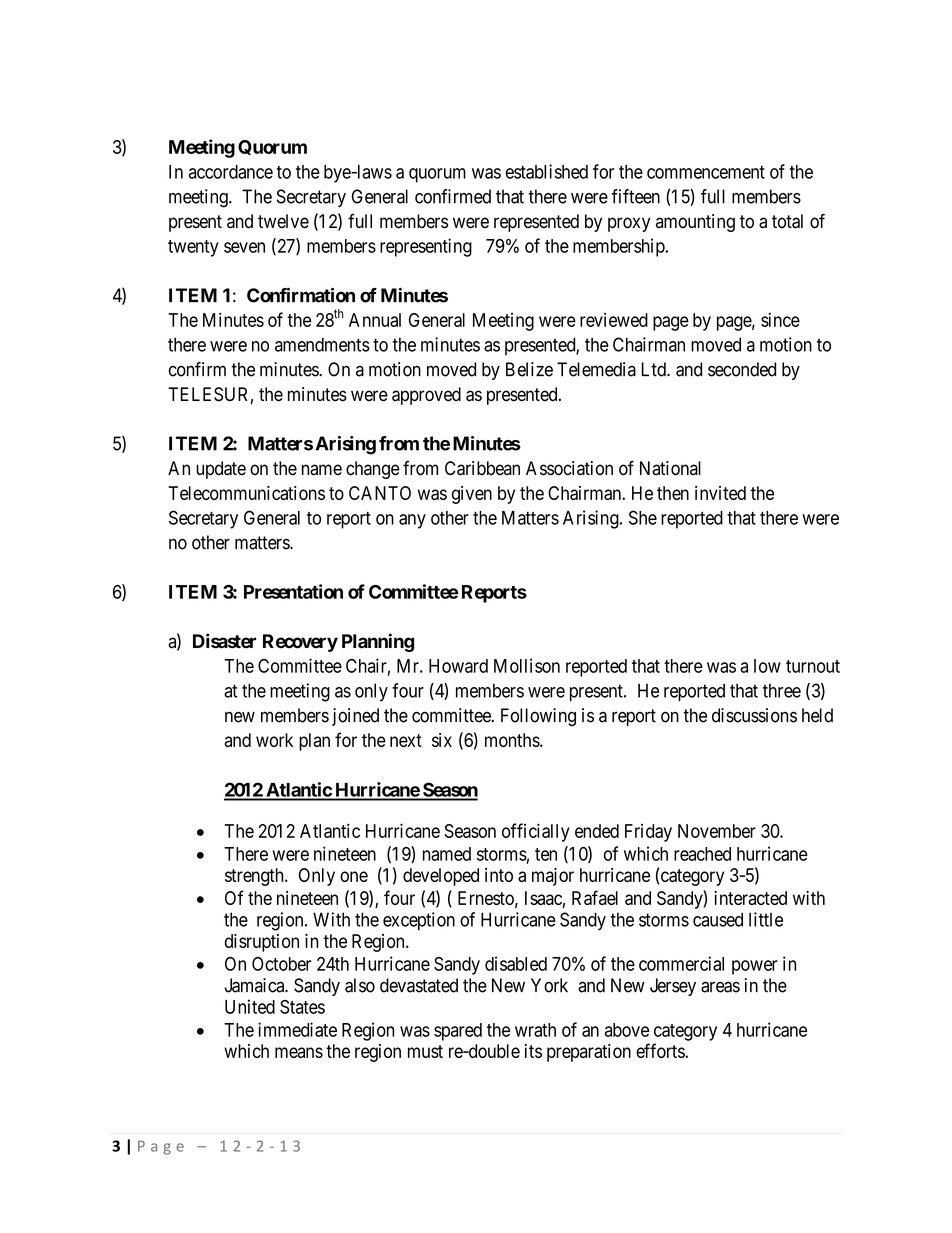  I want to click on immediate, so click(297, 1029).
